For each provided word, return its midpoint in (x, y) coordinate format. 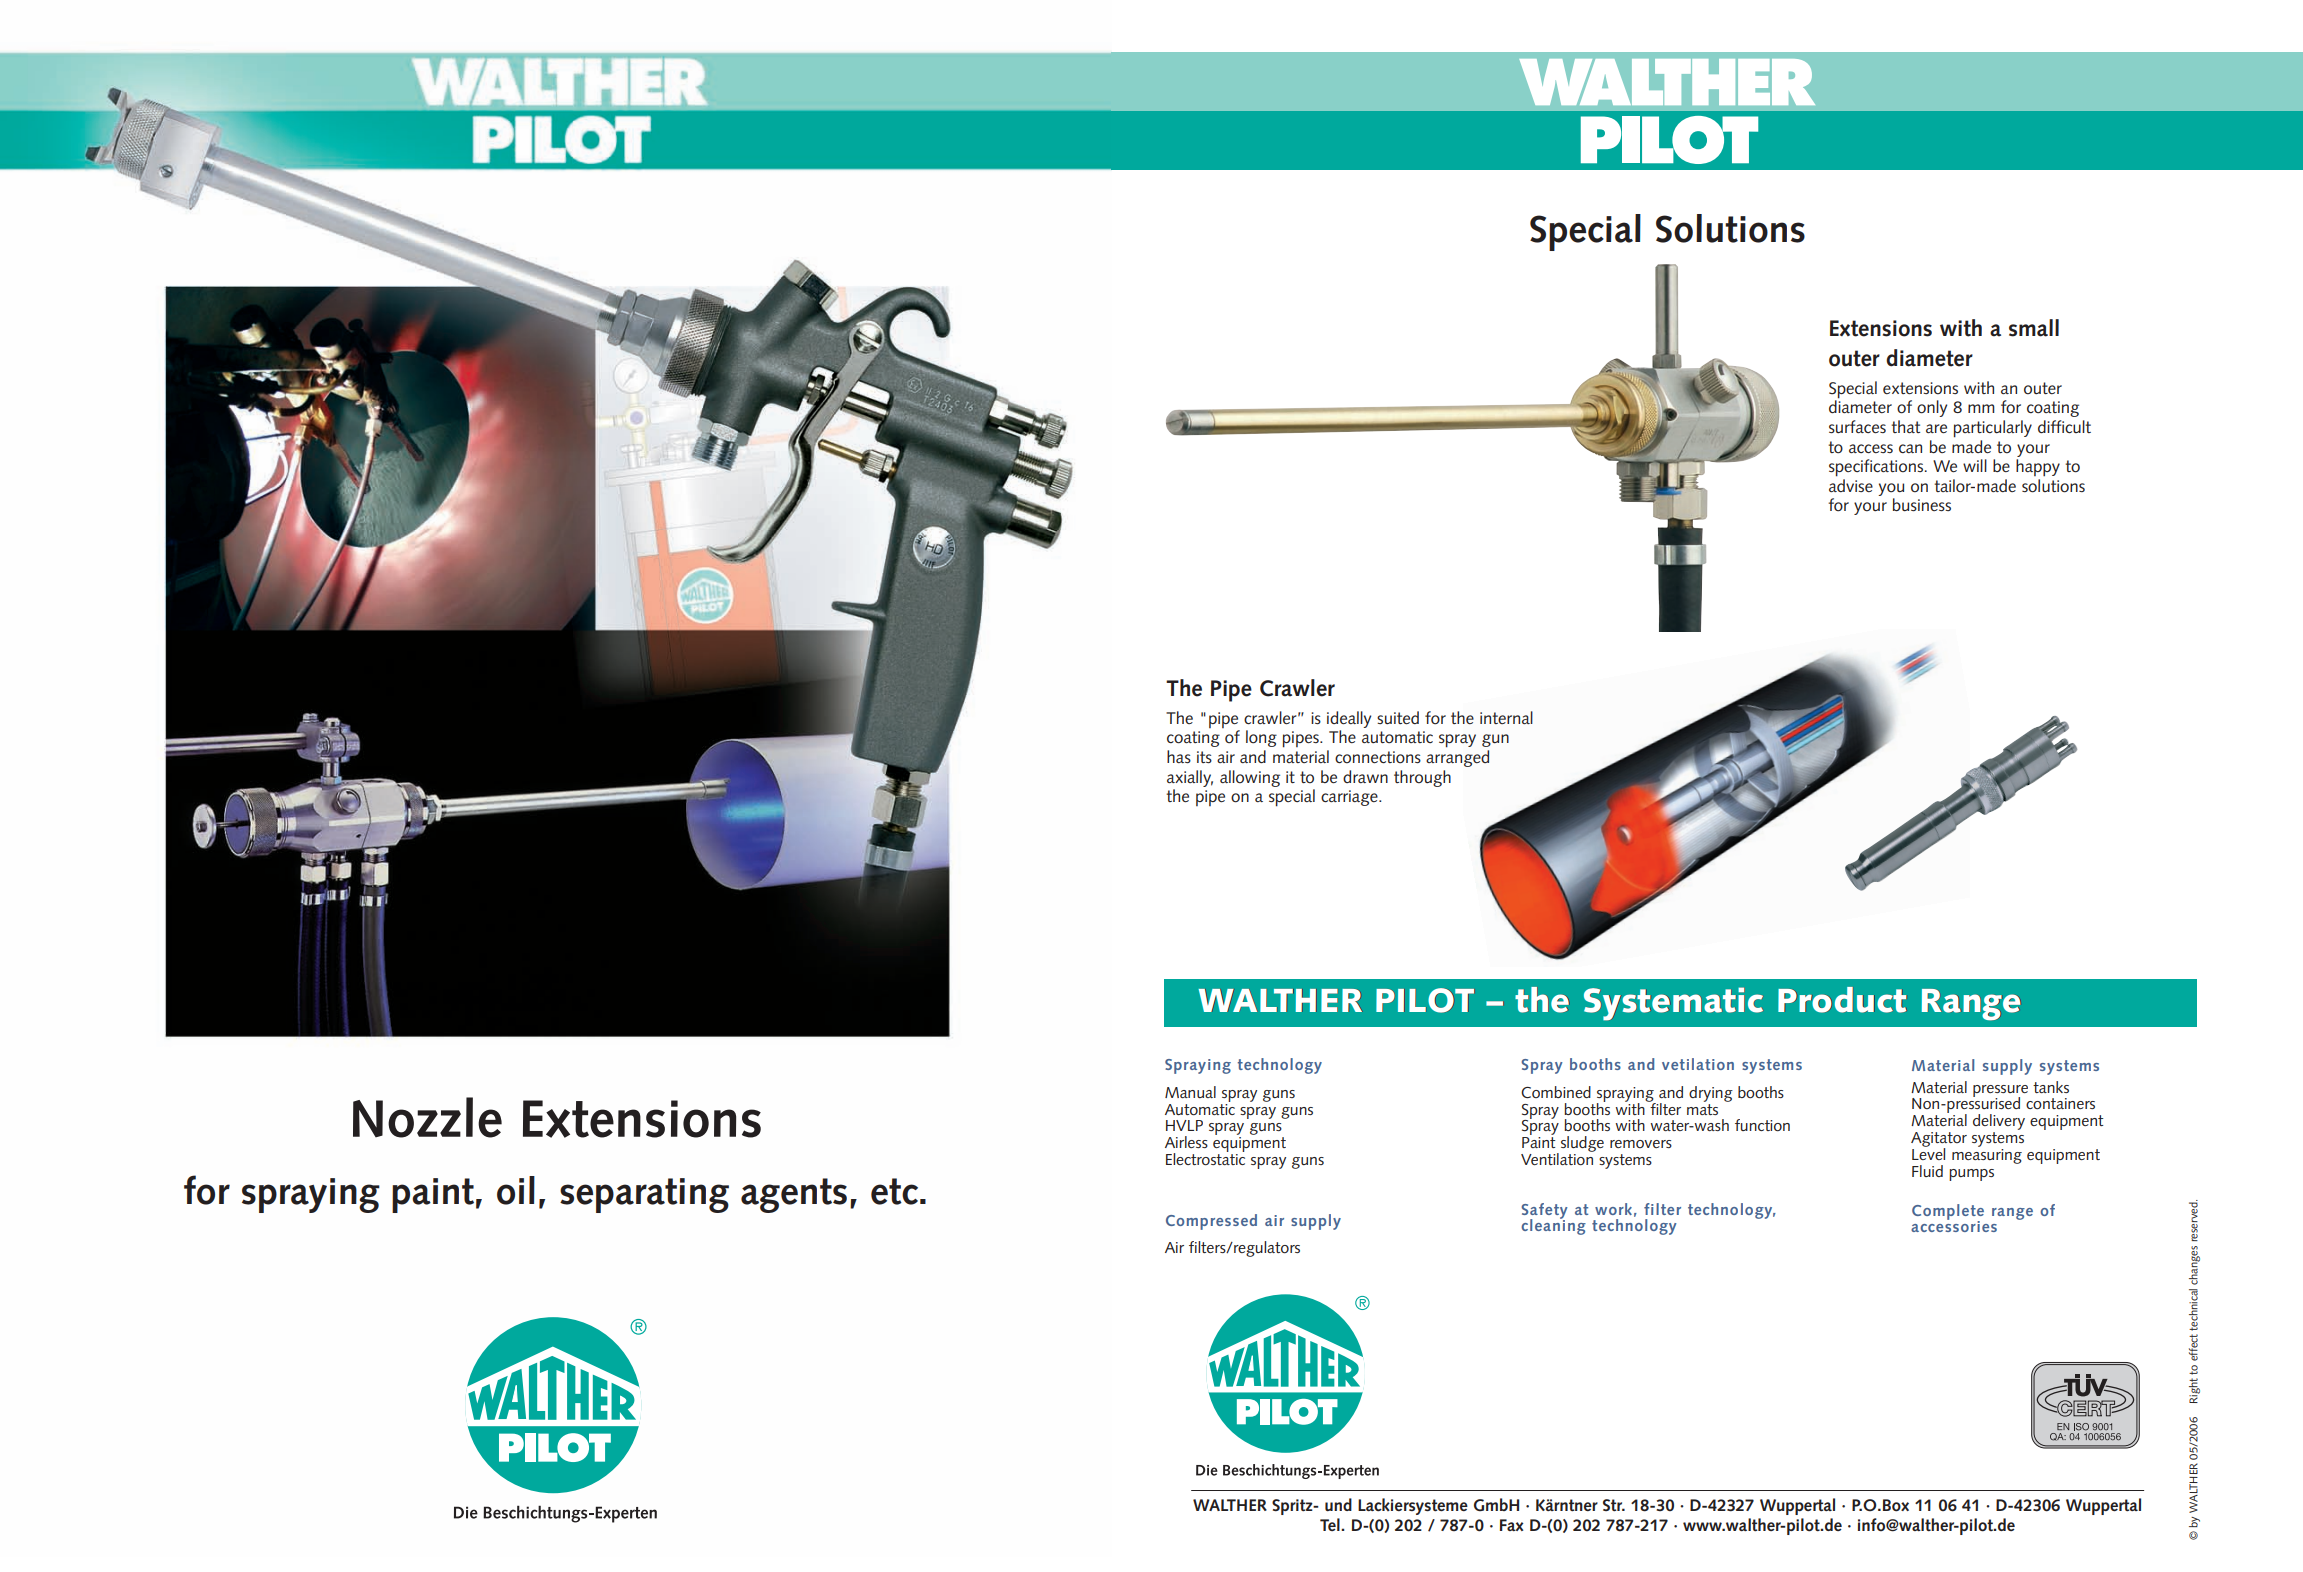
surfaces (1857, 426)
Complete (1948, 1213)
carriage (1350, 798)
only (1932, 408)
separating (644, 1195)
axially (1190, 778)
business (1922, 504)
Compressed (1211, 1222)
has (1179, 756)
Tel (1331, 1524)
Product (1842, 1000)
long (1261, 738)
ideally (1349, 719)
